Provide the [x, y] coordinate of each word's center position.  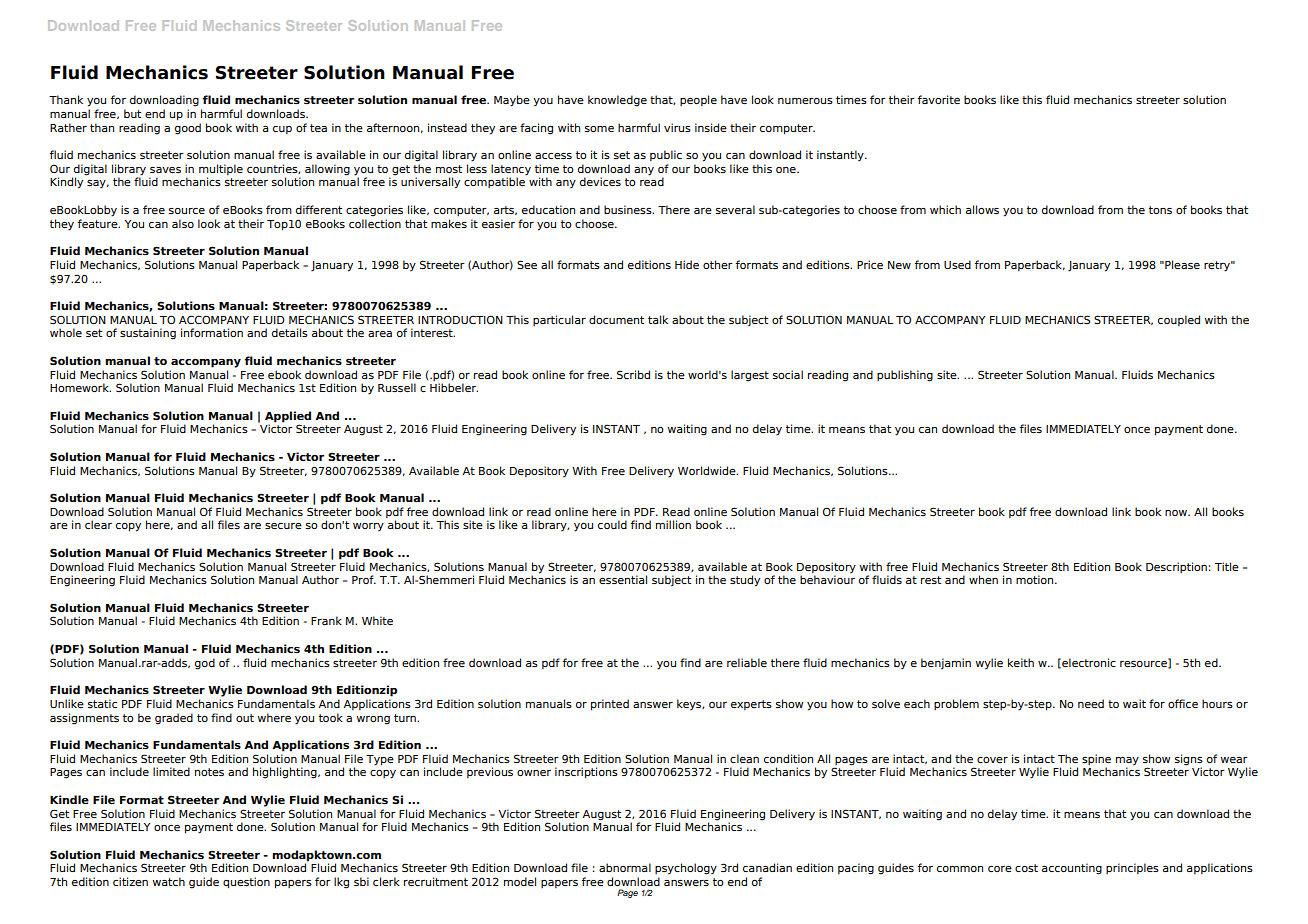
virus [677, 127]
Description [1176, 567]
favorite [939, 99]
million [673, 524]
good [188, 129]
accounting [1072, 869]
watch [169, 881]
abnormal [625, 867]
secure [283, 526]
